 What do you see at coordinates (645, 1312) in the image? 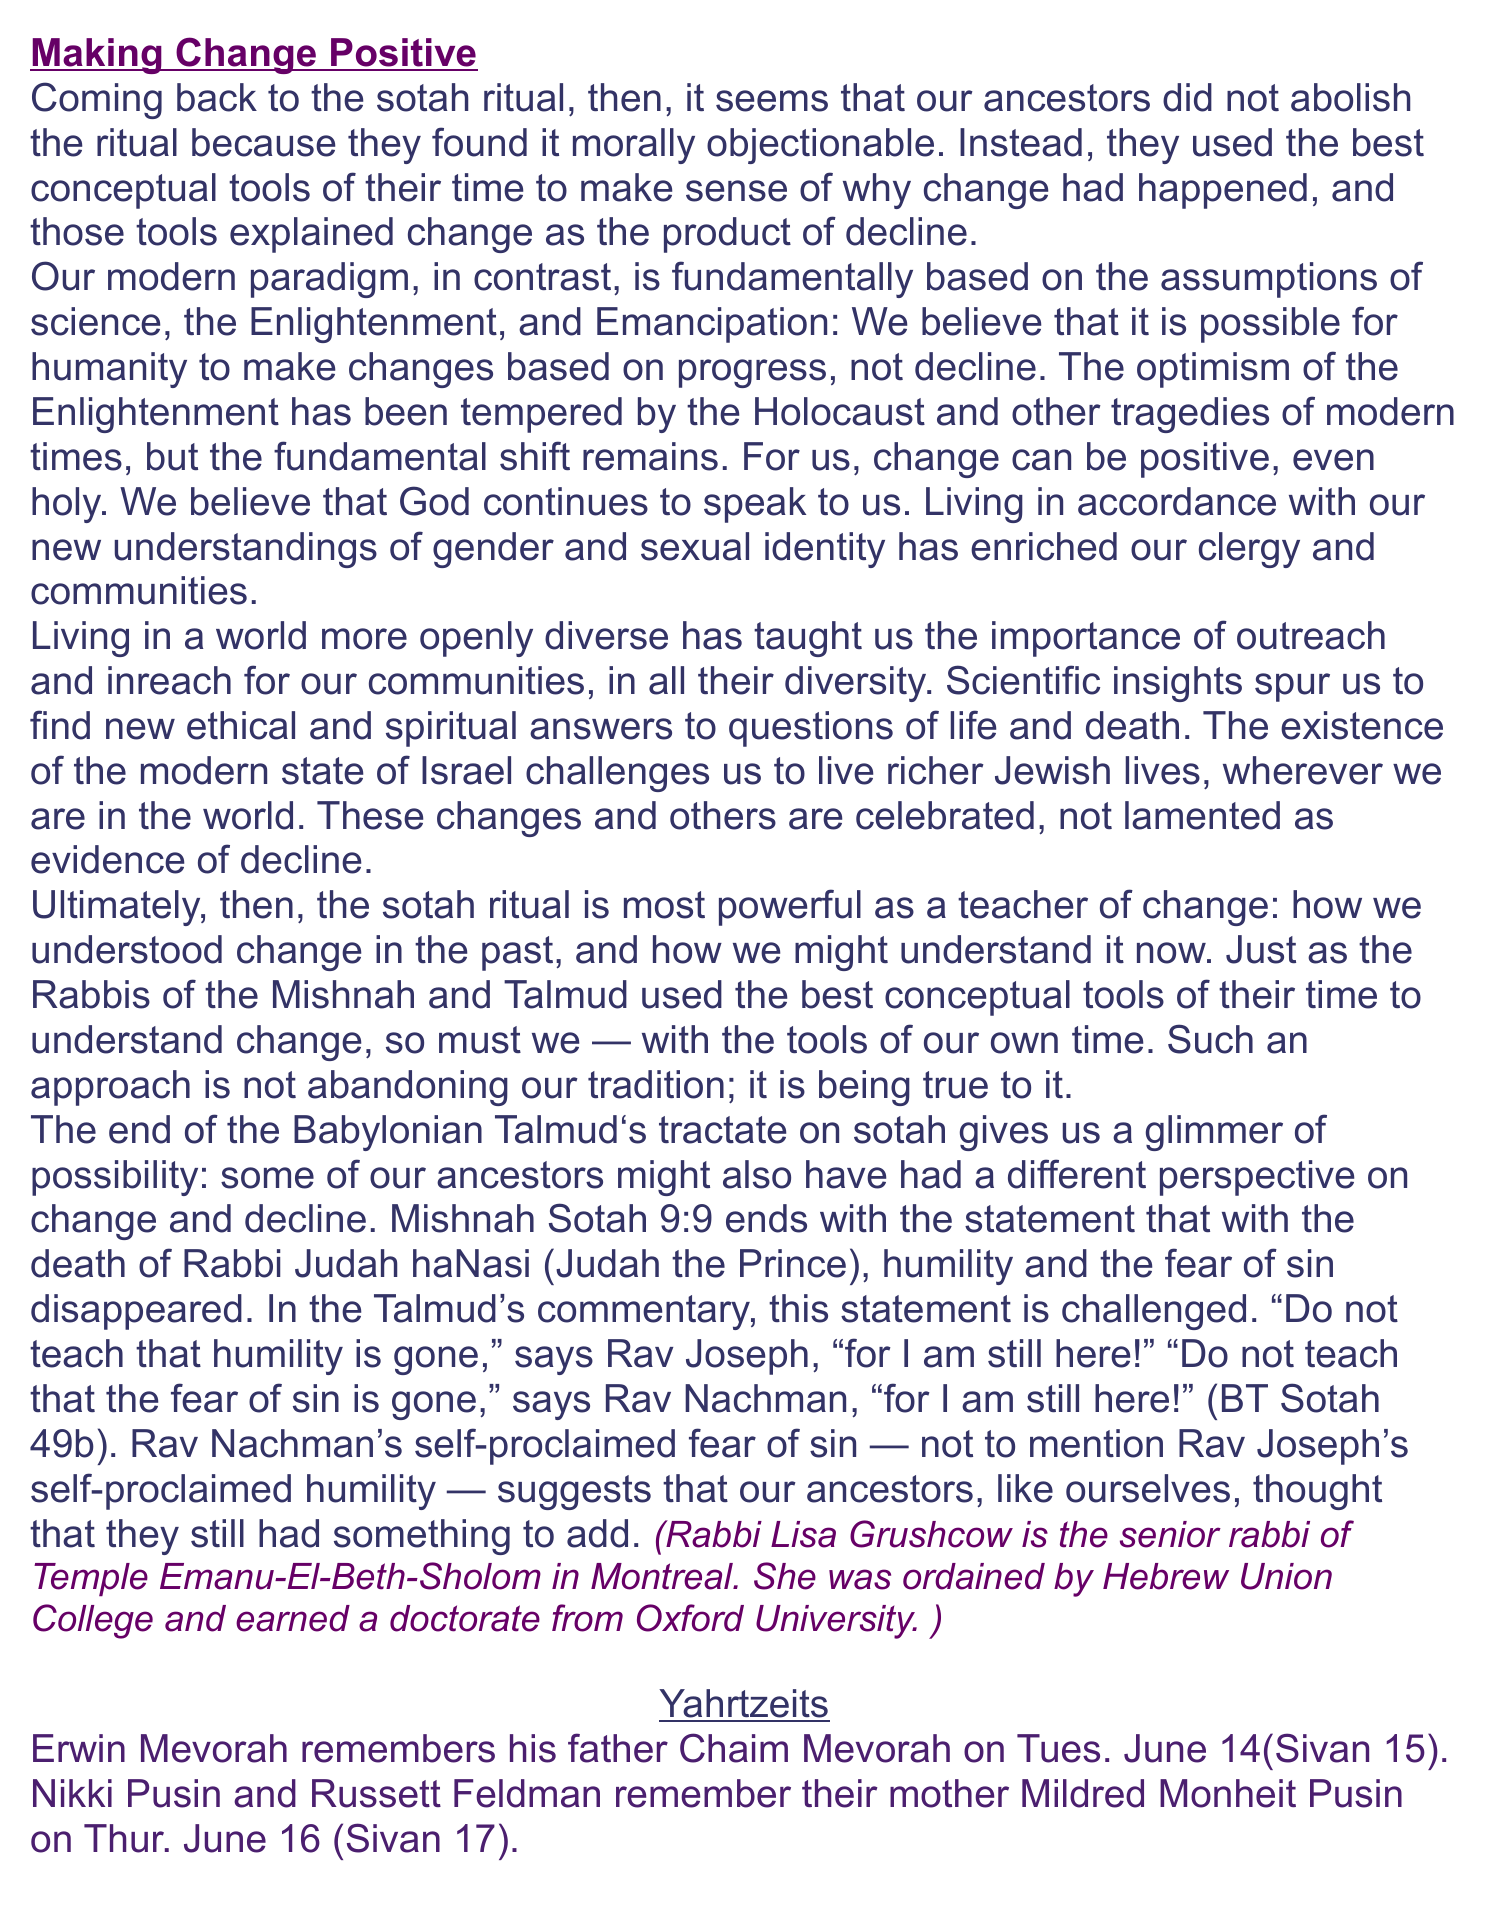
I see `commentary` at bounding box center [645, 1312].
